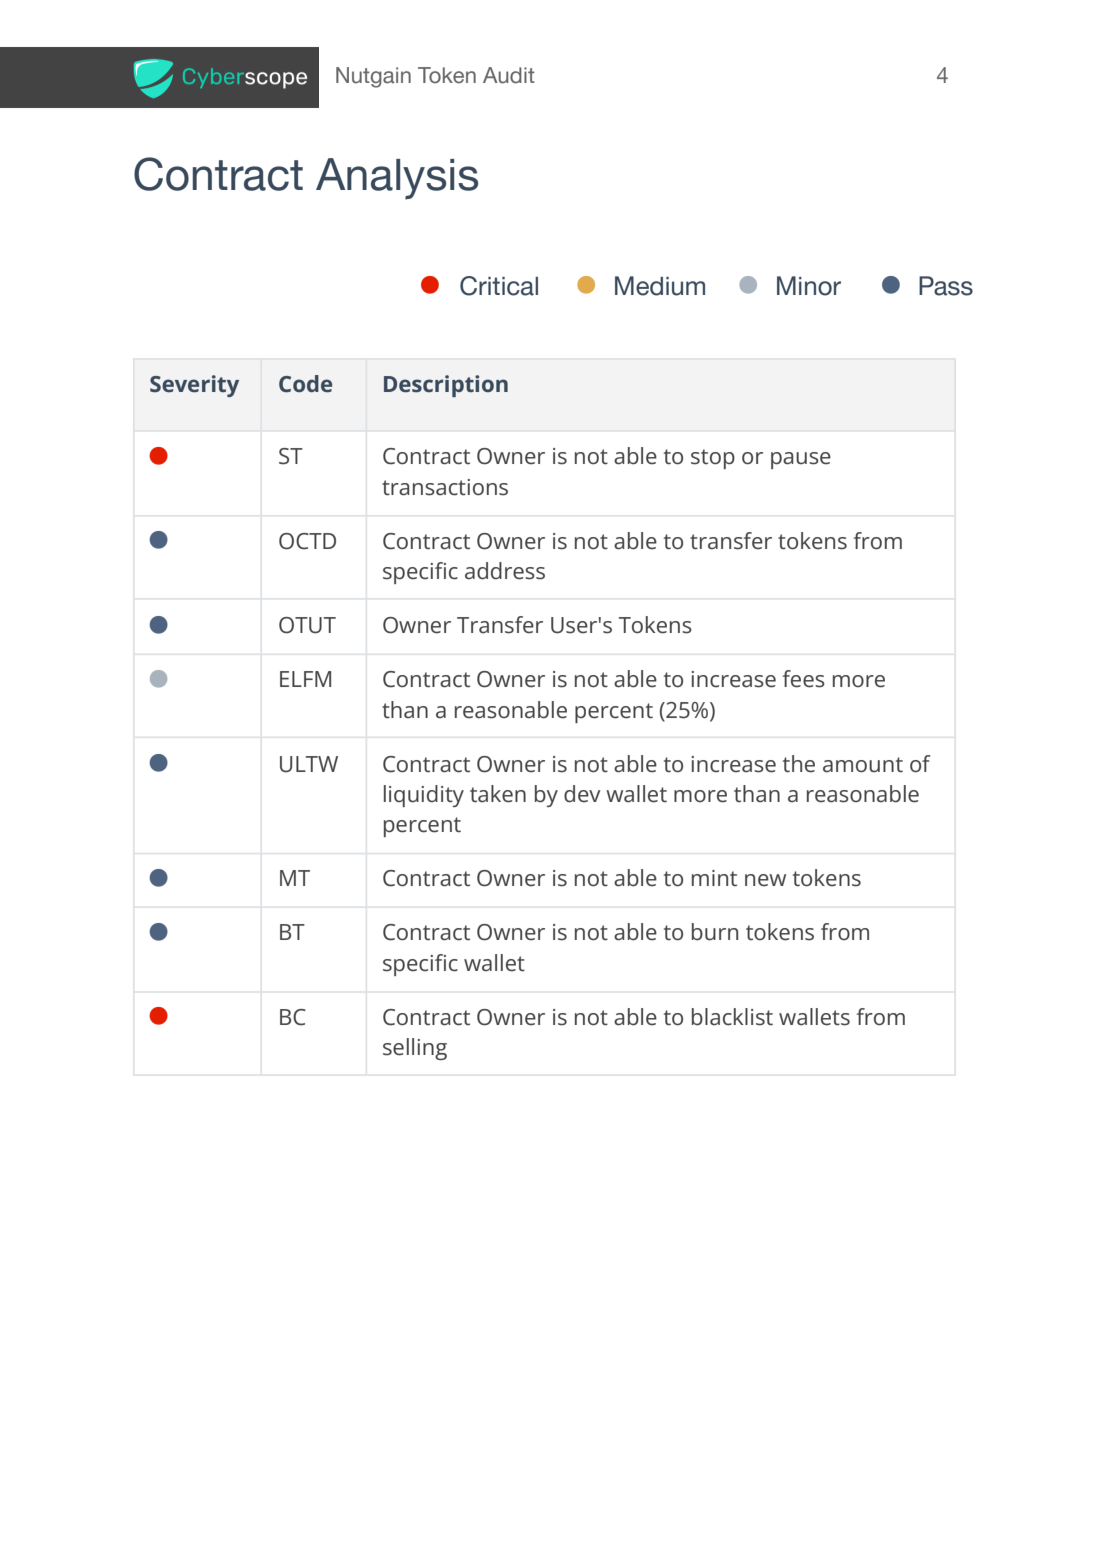  I want to click on address, so click(505, 571).
